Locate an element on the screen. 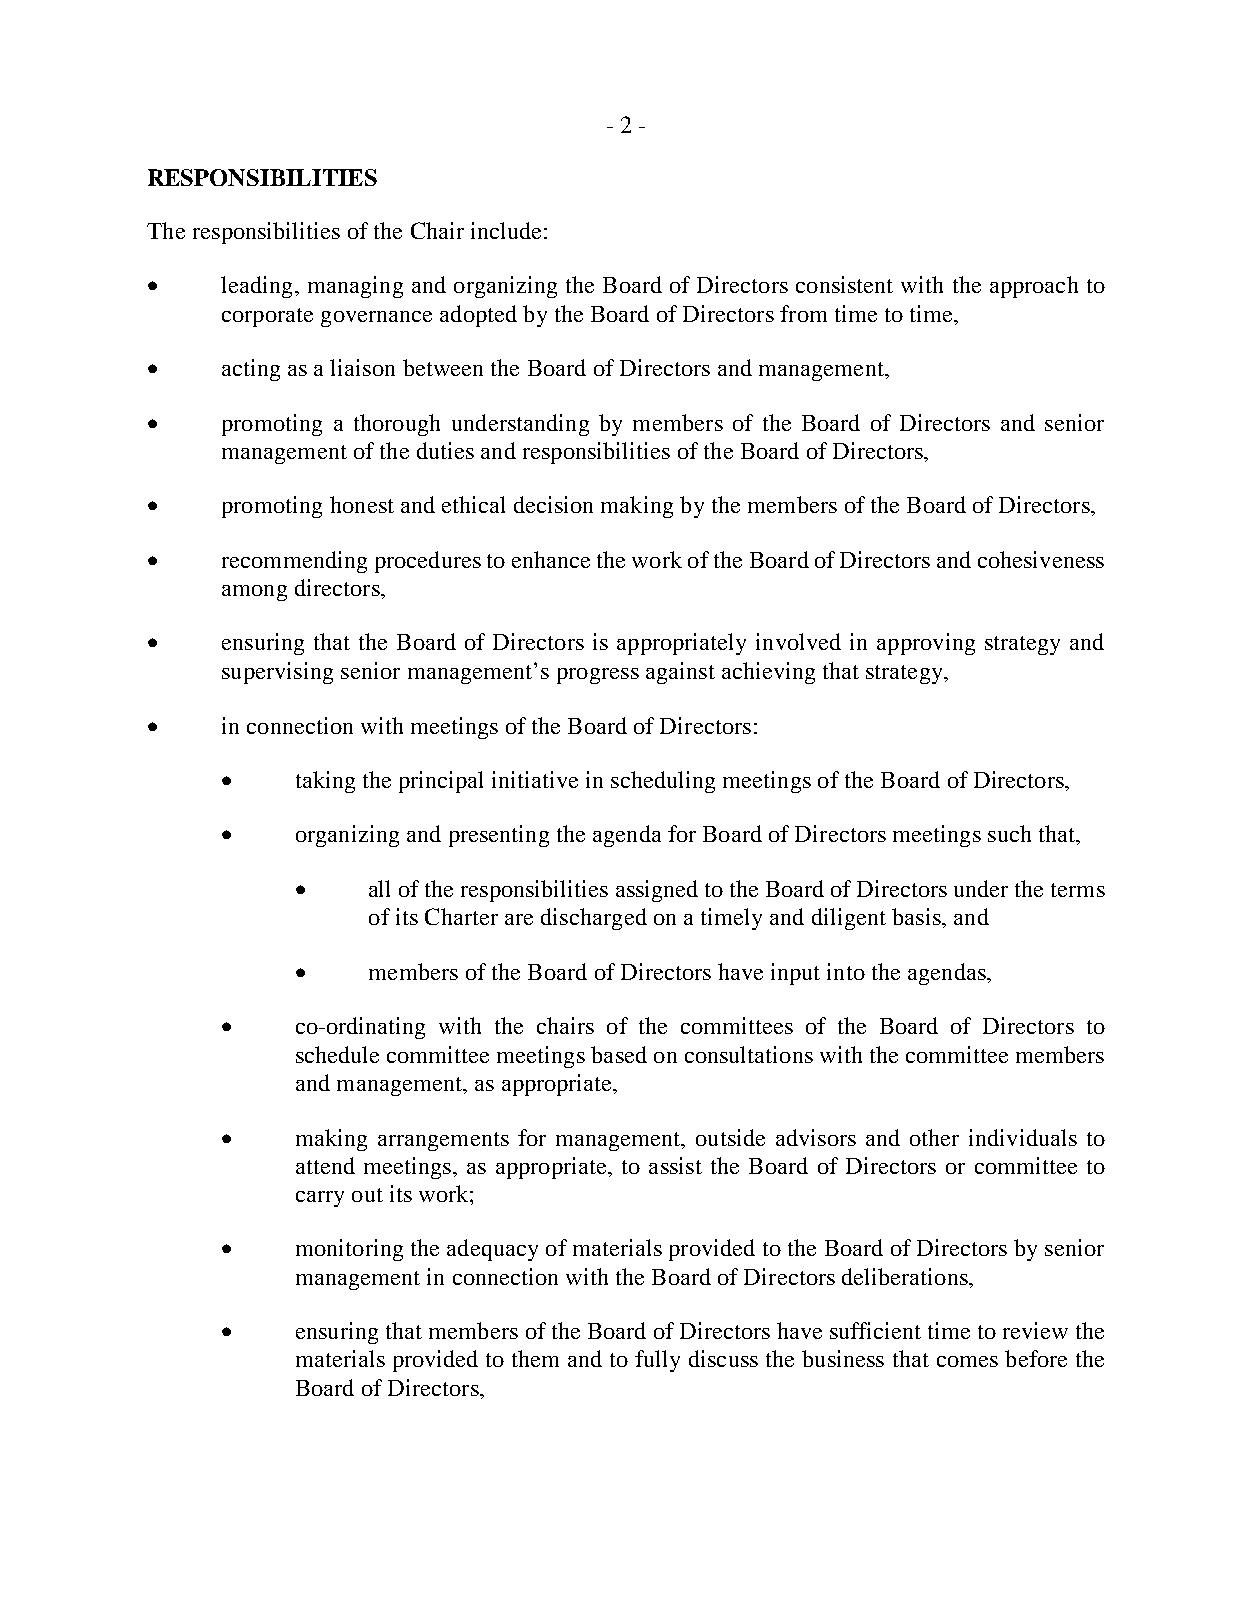 Image resolution: width=1252 pixels, height=1620 pixels. against is located at coordinates (680, 673).
